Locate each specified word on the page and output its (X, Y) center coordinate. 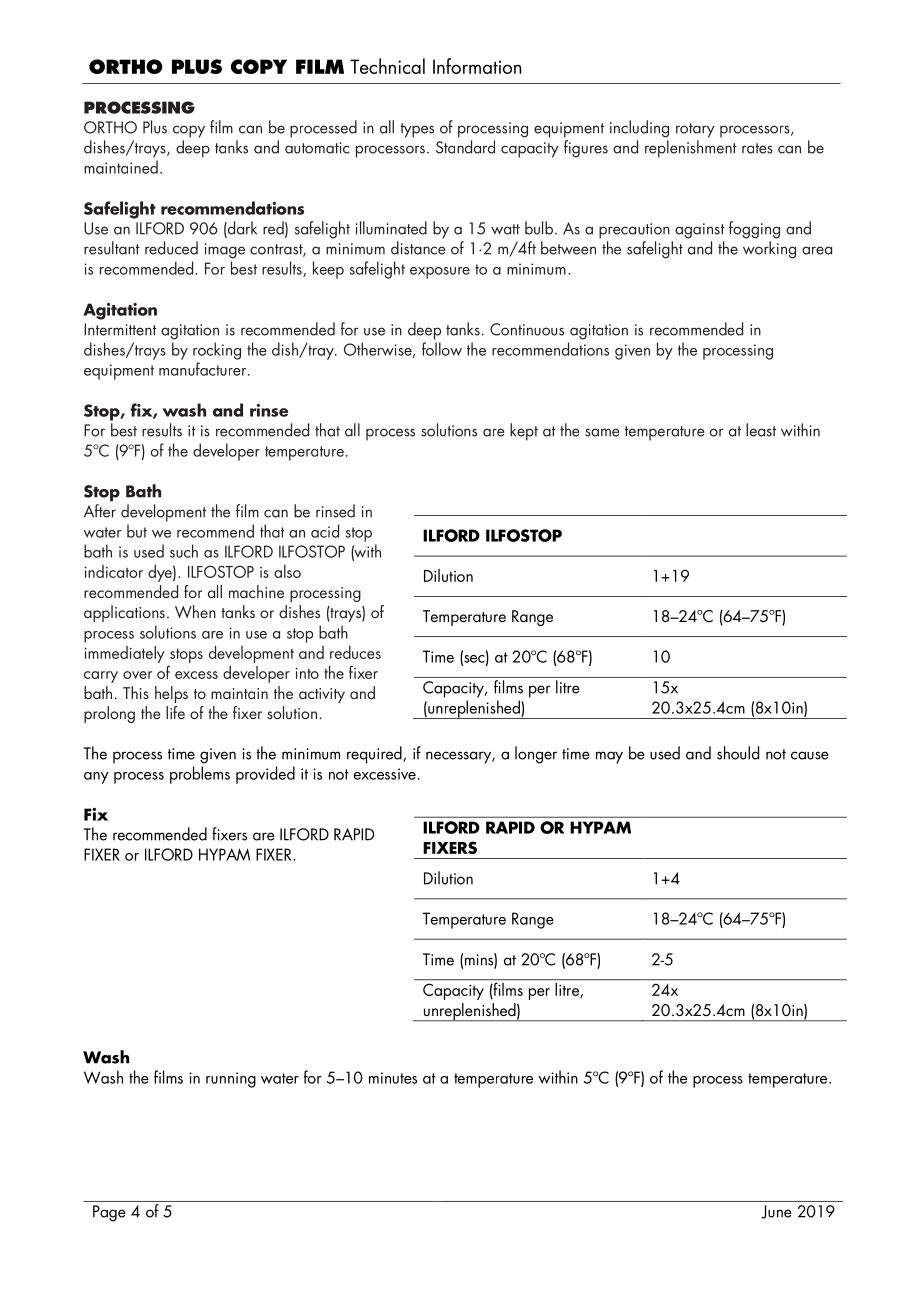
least (761, 430)
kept (524, 432)
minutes (393, 1078)
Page (109, 1213)
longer (536, 755)
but (137, 531)
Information (477, 66)
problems (200, 775)
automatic (317, 148)
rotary (695, 130)
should (738, 753)
